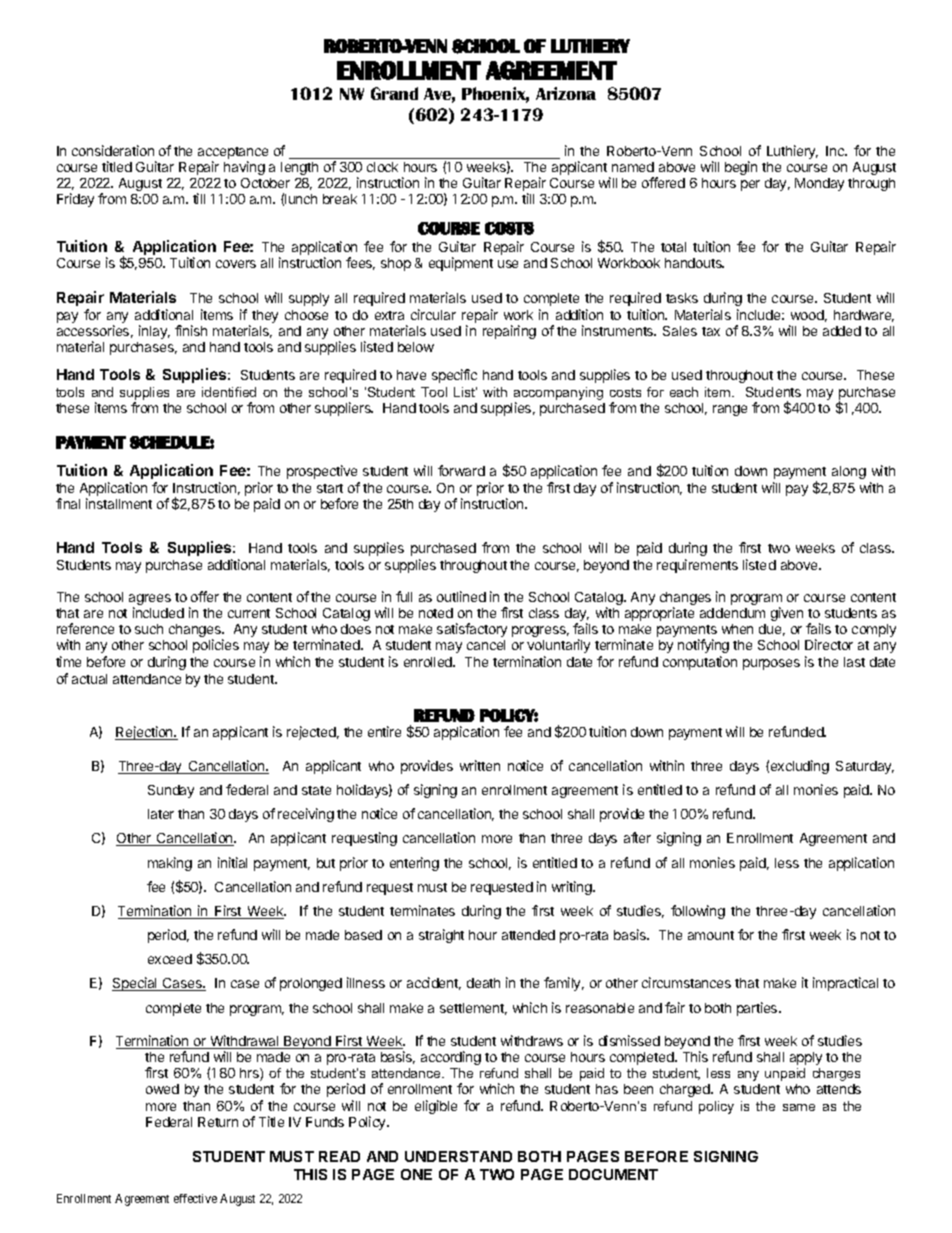  Describe the element at coordinates (741, 168) in the screenshot. I see `begin` at that location.
